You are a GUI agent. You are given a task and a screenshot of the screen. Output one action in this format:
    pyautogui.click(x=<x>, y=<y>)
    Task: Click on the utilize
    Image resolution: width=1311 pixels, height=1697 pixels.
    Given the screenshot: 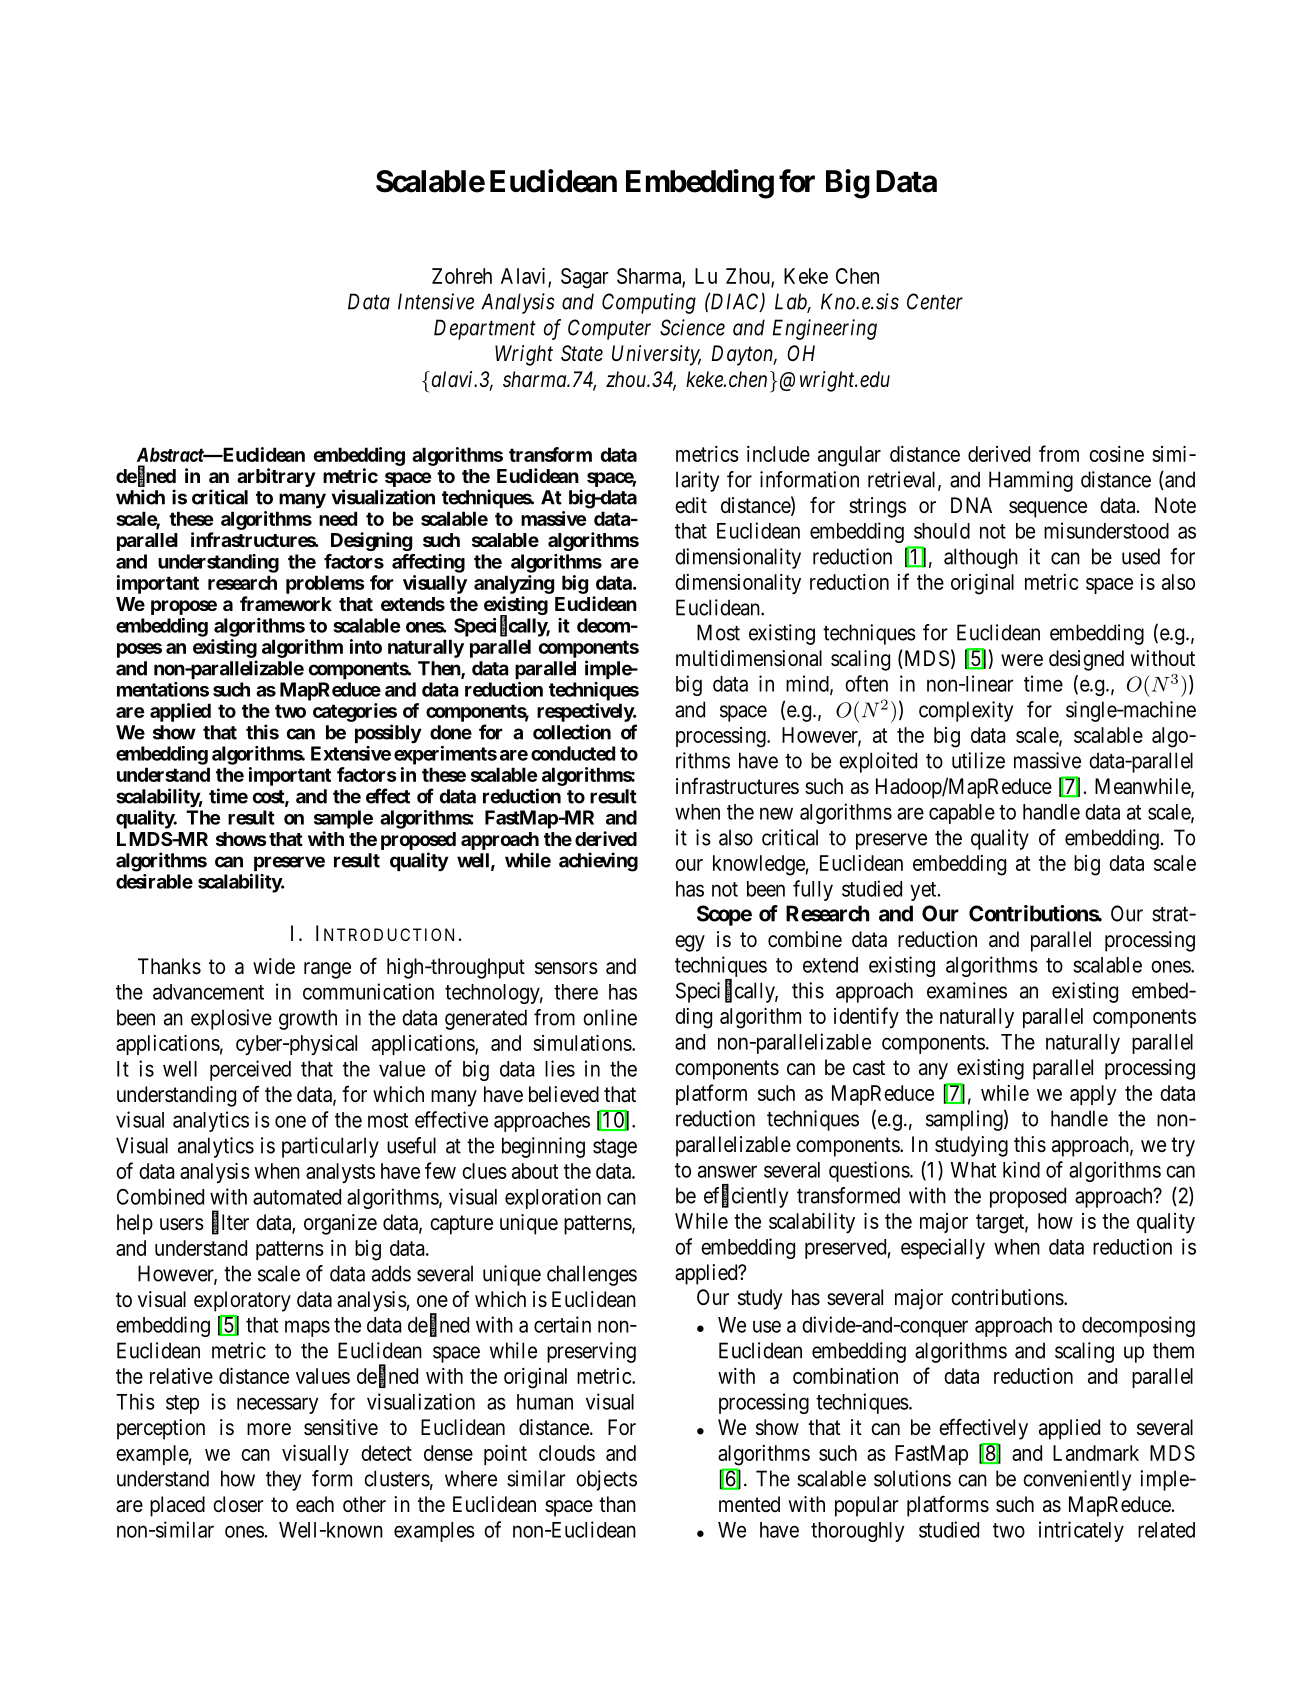 What is the action you would take?
    pyautogui.click(x=978, y=760)
